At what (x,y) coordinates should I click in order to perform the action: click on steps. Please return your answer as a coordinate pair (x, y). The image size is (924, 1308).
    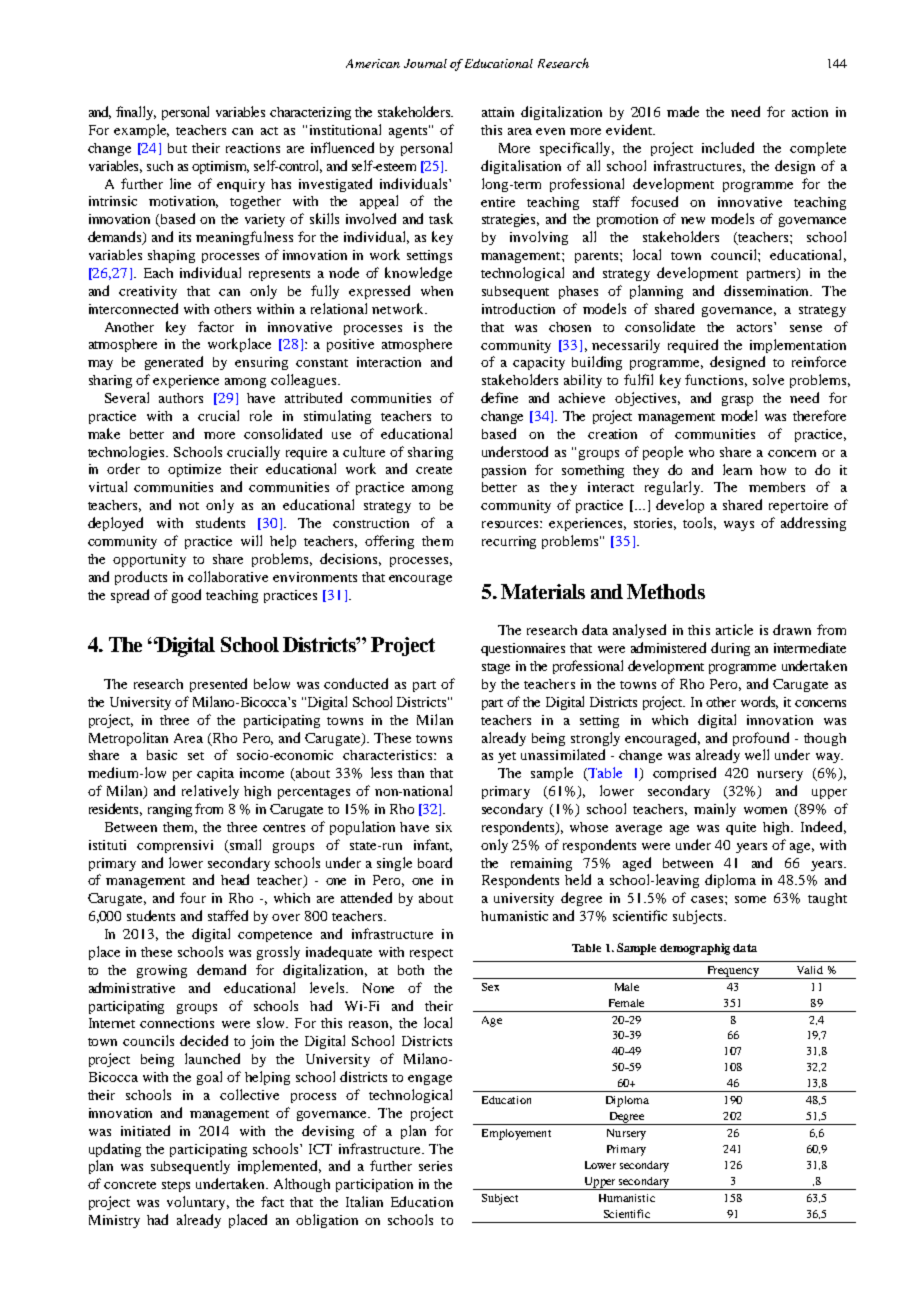
    Looking at the image, I should click on (176, 1186).
